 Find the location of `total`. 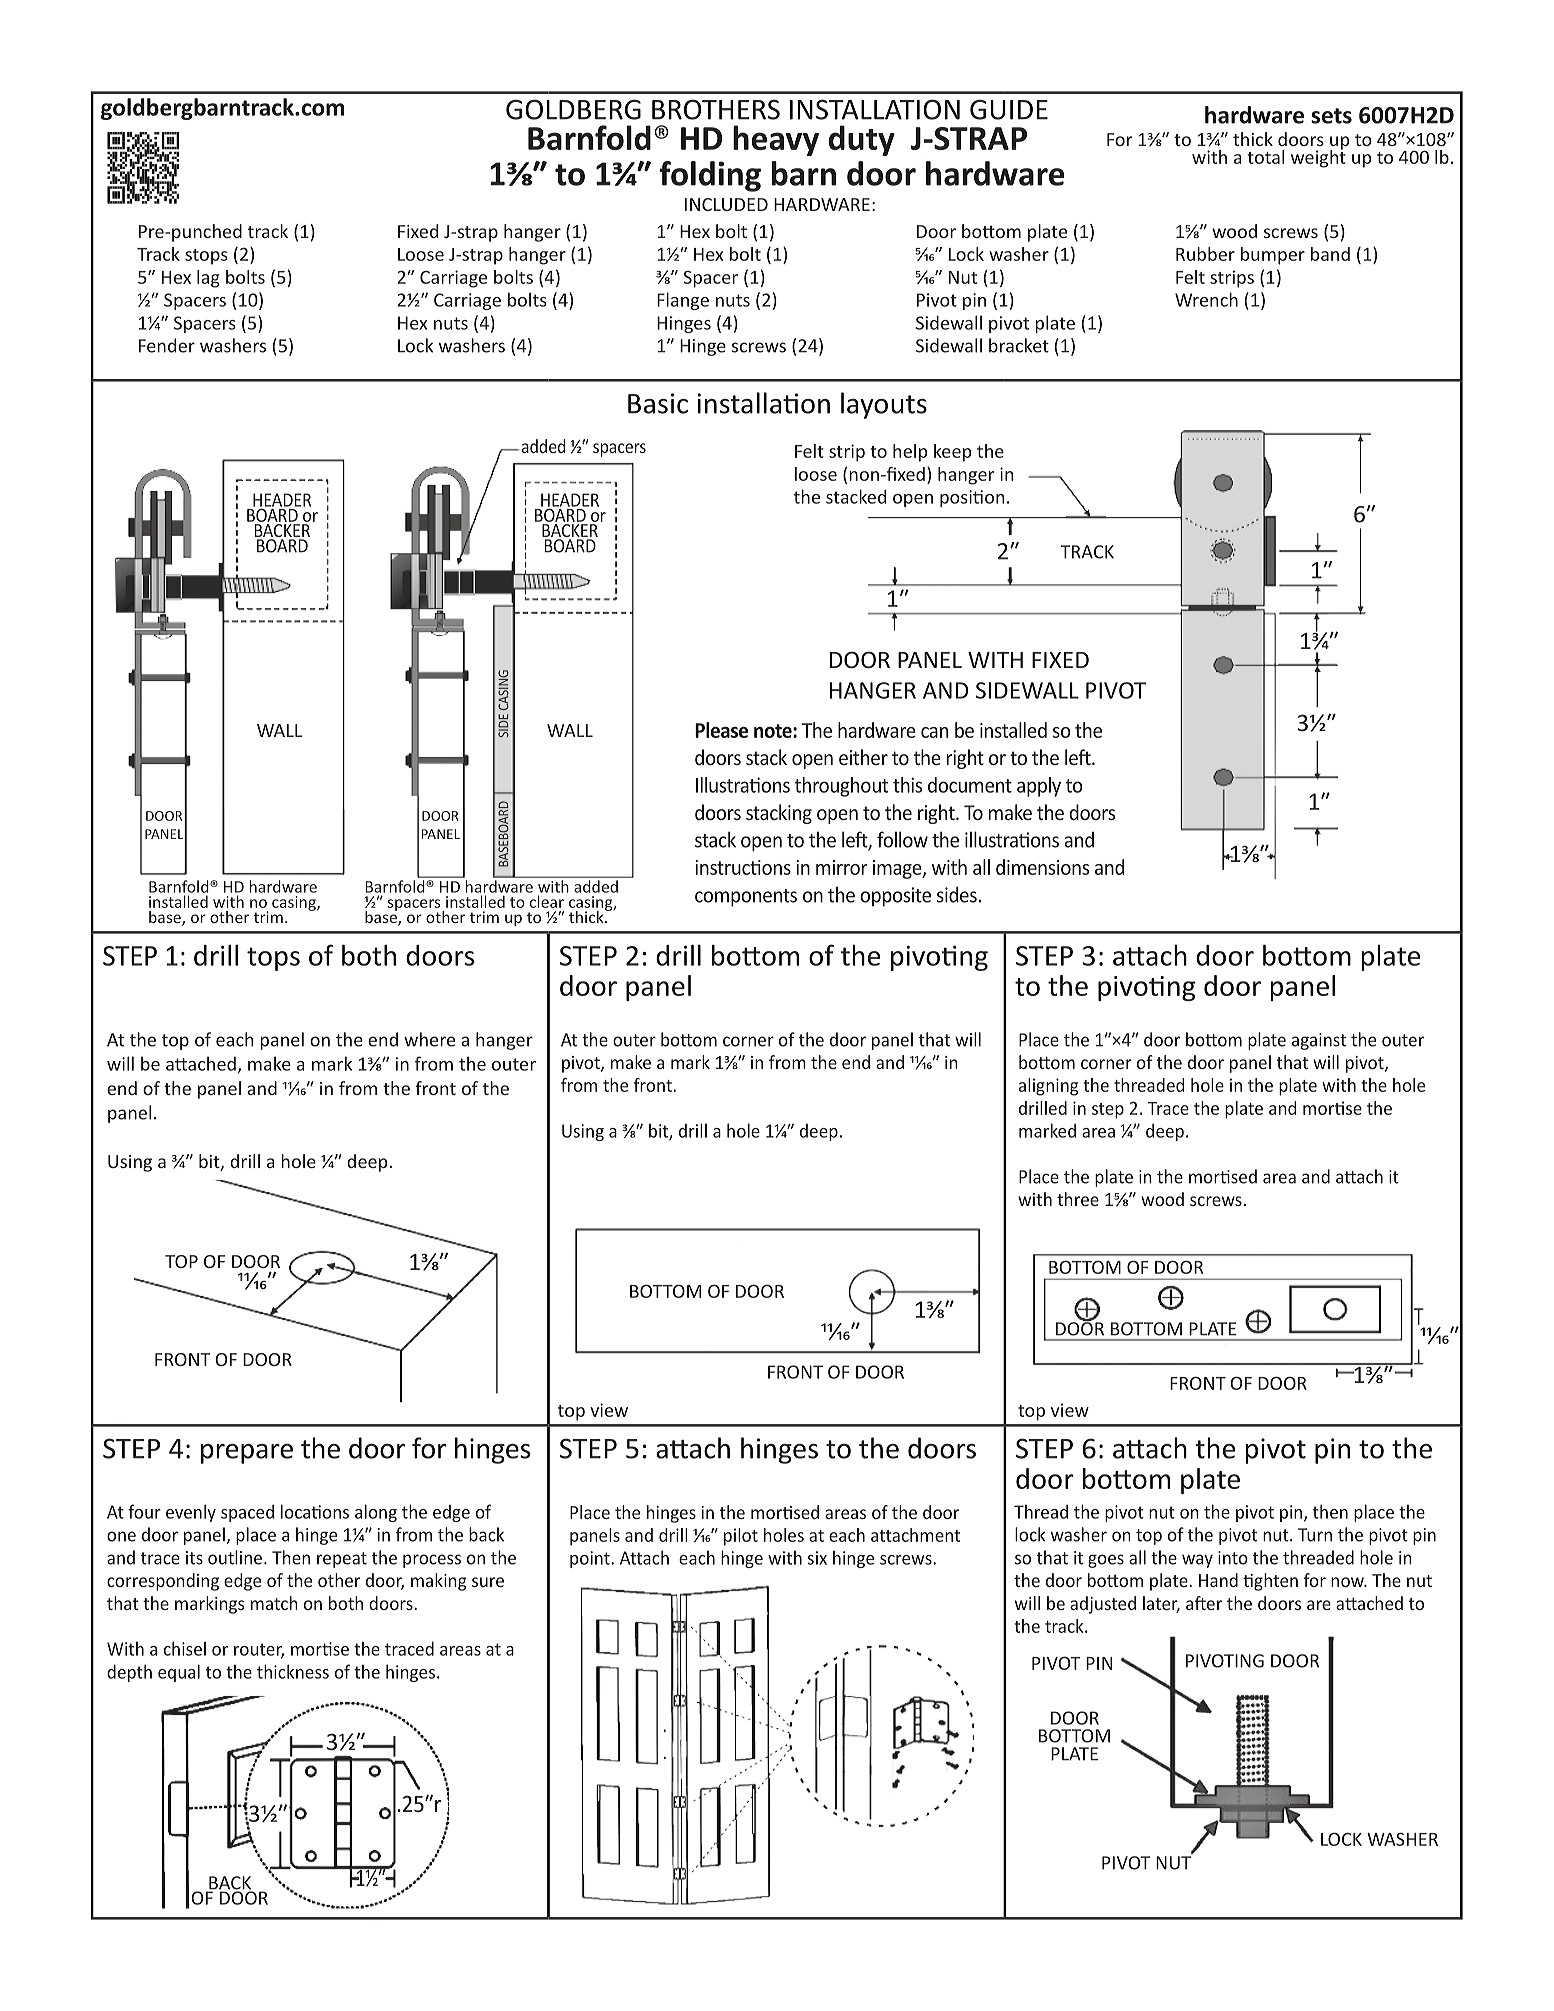

total is located at coordinates (1265, 157).
